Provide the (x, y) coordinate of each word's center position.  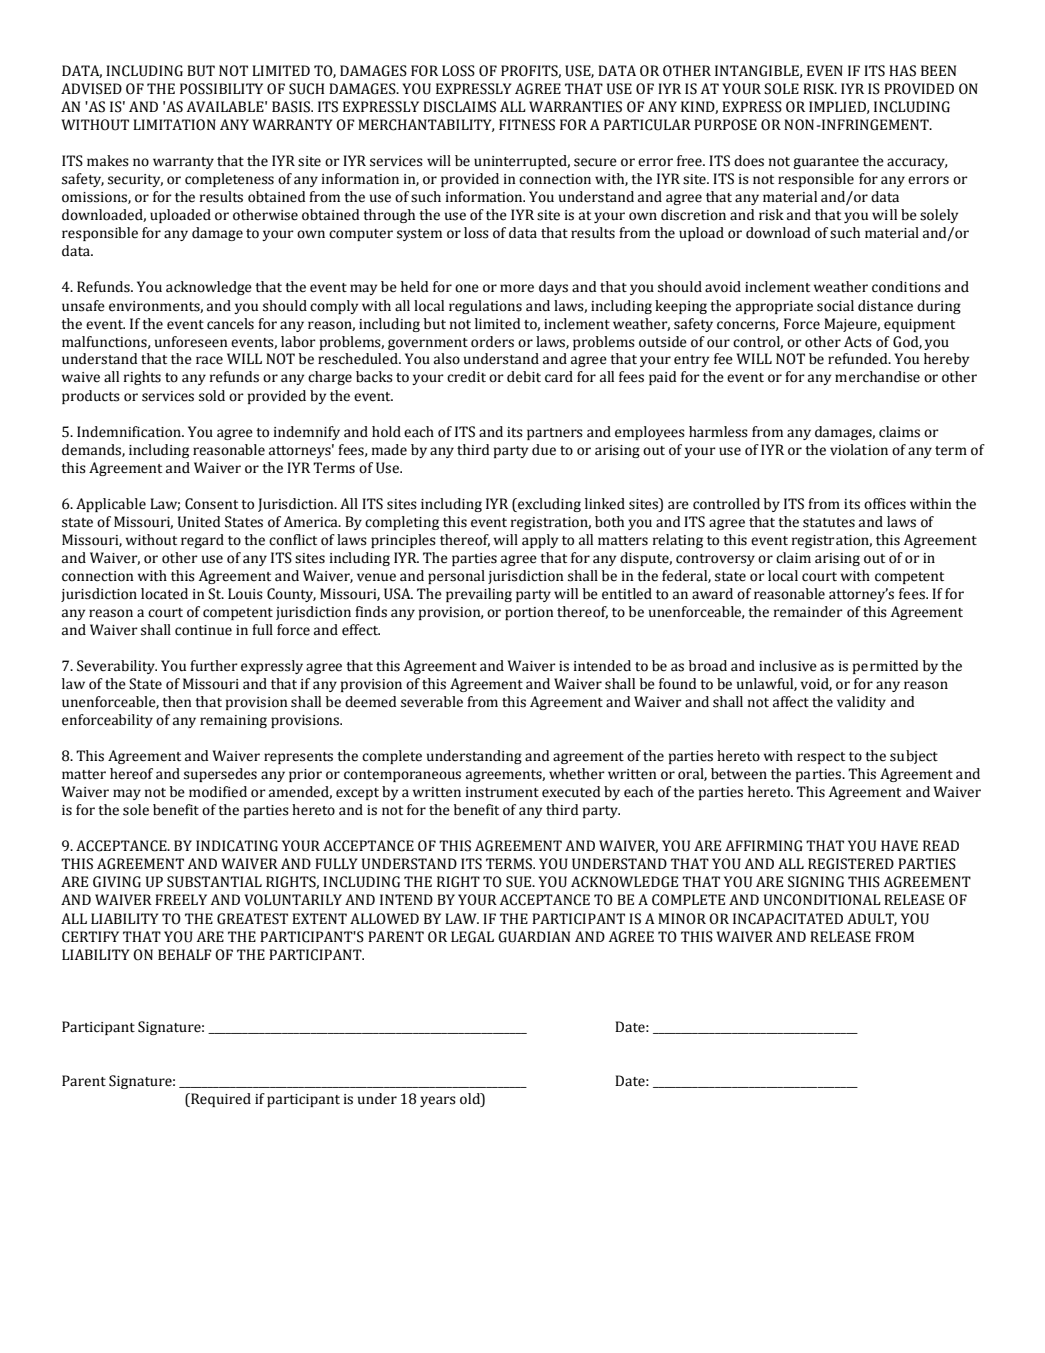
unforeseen (191, 342)
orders (492, 342)
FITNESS (527, 125)
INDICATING (237, 846)
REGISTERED (851, 864)
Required (220, 1100)
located (164, 594)
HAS (902, 71)
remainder (808, 612)
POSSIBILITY (221, 89)
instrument (502, 792)
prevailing (479, 595)
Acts (858, 342)
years (438, 1101)
